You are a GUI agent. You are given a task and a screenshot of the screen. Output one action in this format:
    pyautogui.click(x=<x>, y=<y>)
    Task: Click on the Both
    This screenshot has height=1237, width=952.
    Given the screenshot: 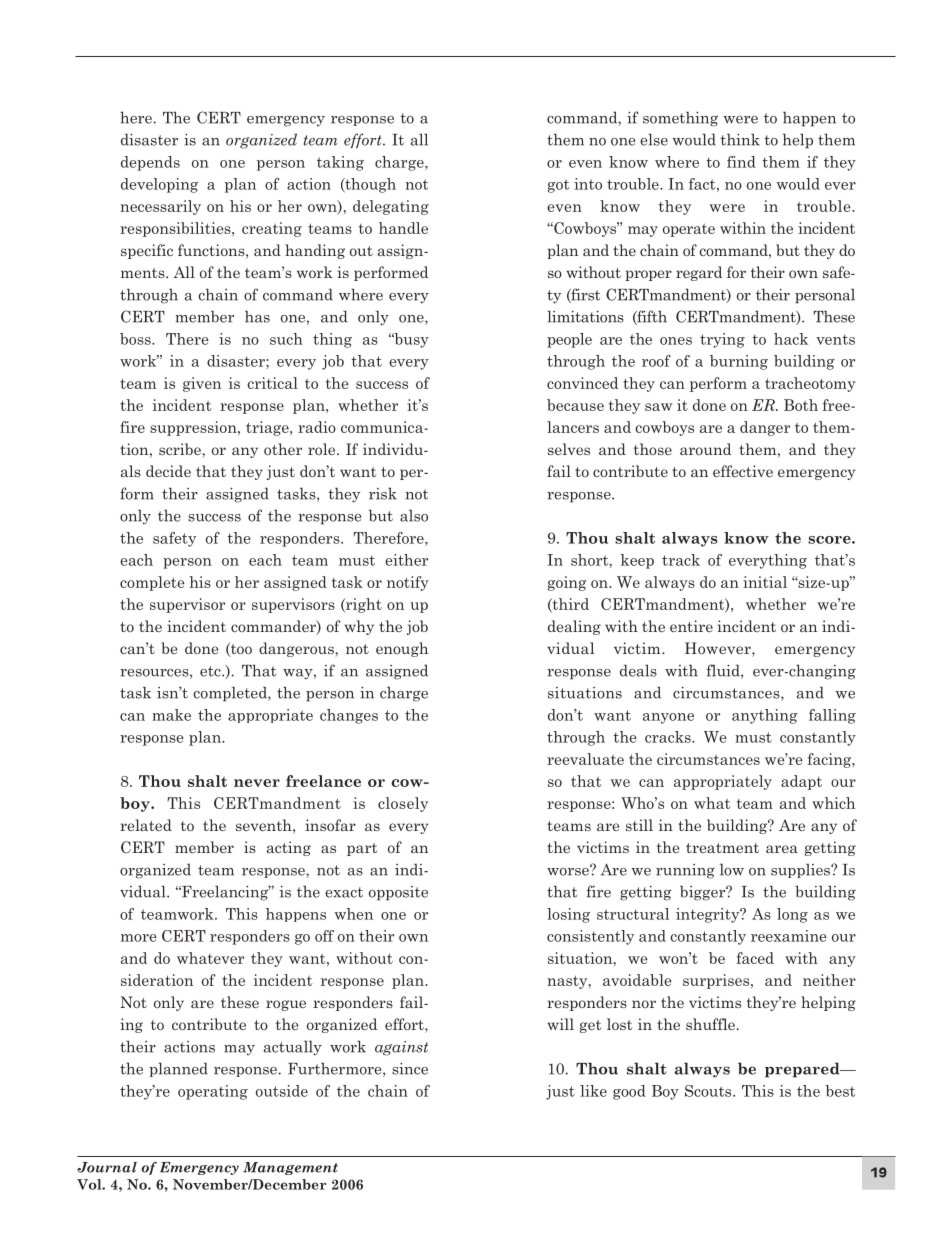 What is the action you would take?
    pyautogui.click(x=801, y=405)
